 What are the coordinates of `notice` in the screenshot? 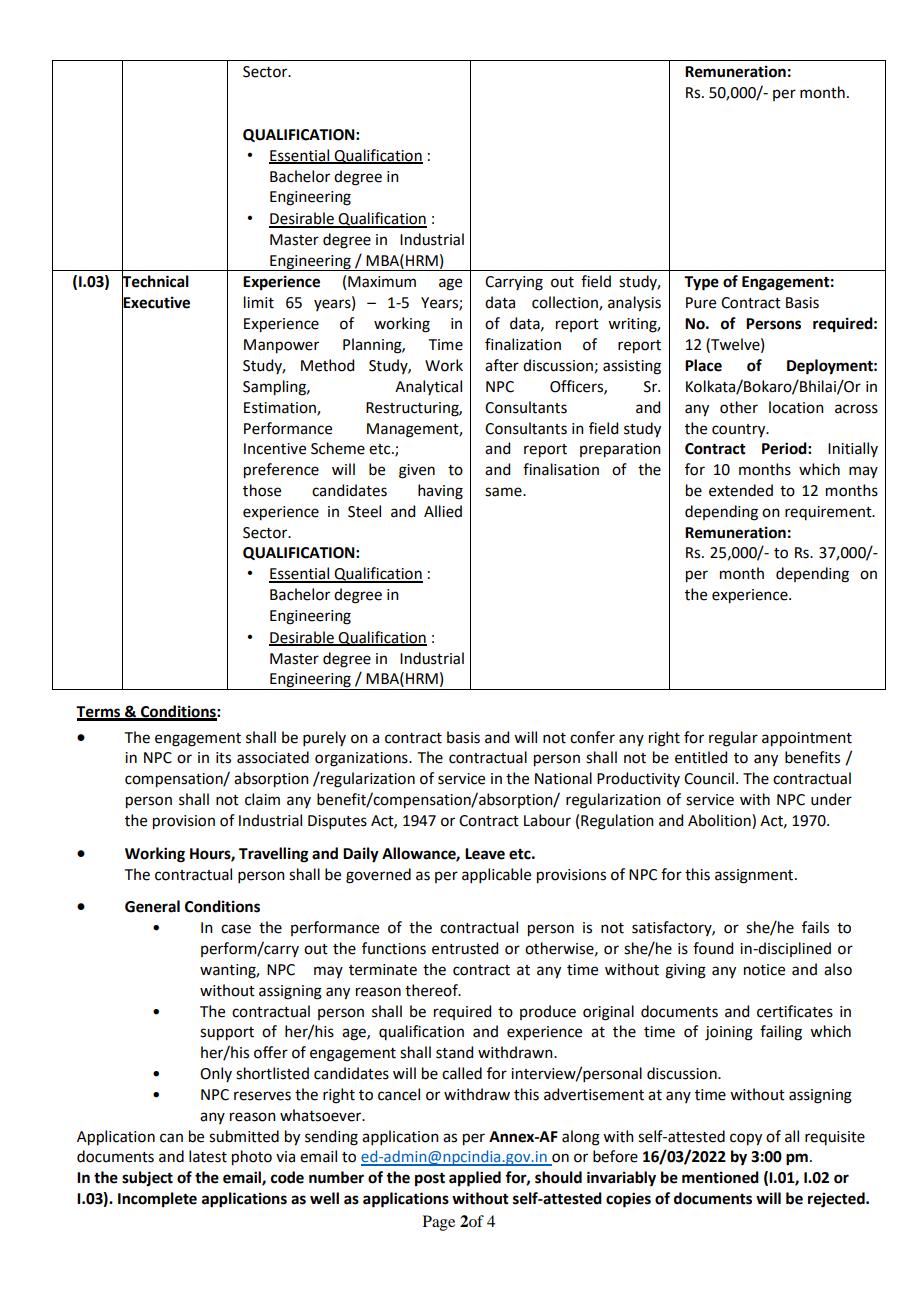 It's located at (764, 970).
